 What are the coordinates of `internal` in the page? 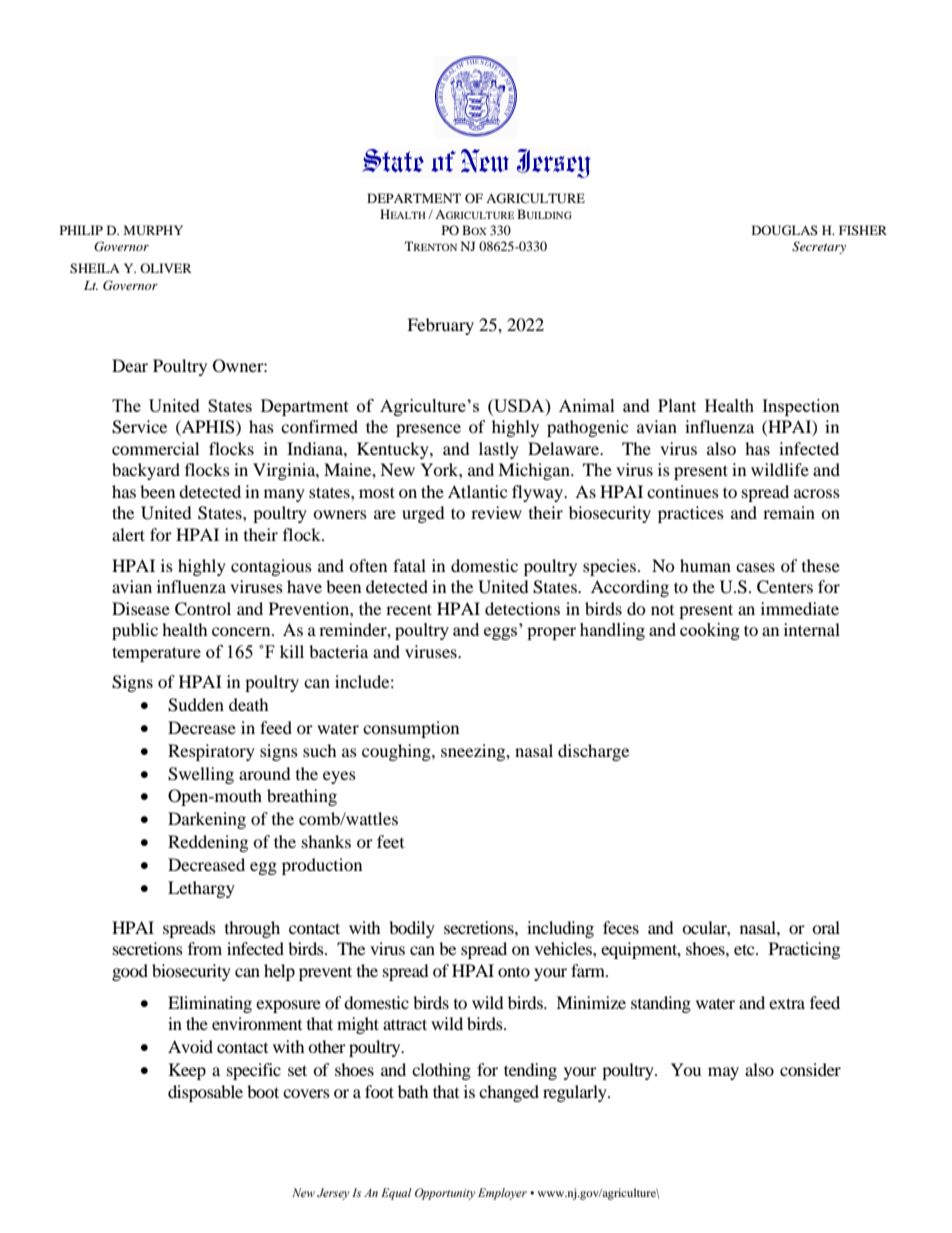 It's located at (812, 629).
